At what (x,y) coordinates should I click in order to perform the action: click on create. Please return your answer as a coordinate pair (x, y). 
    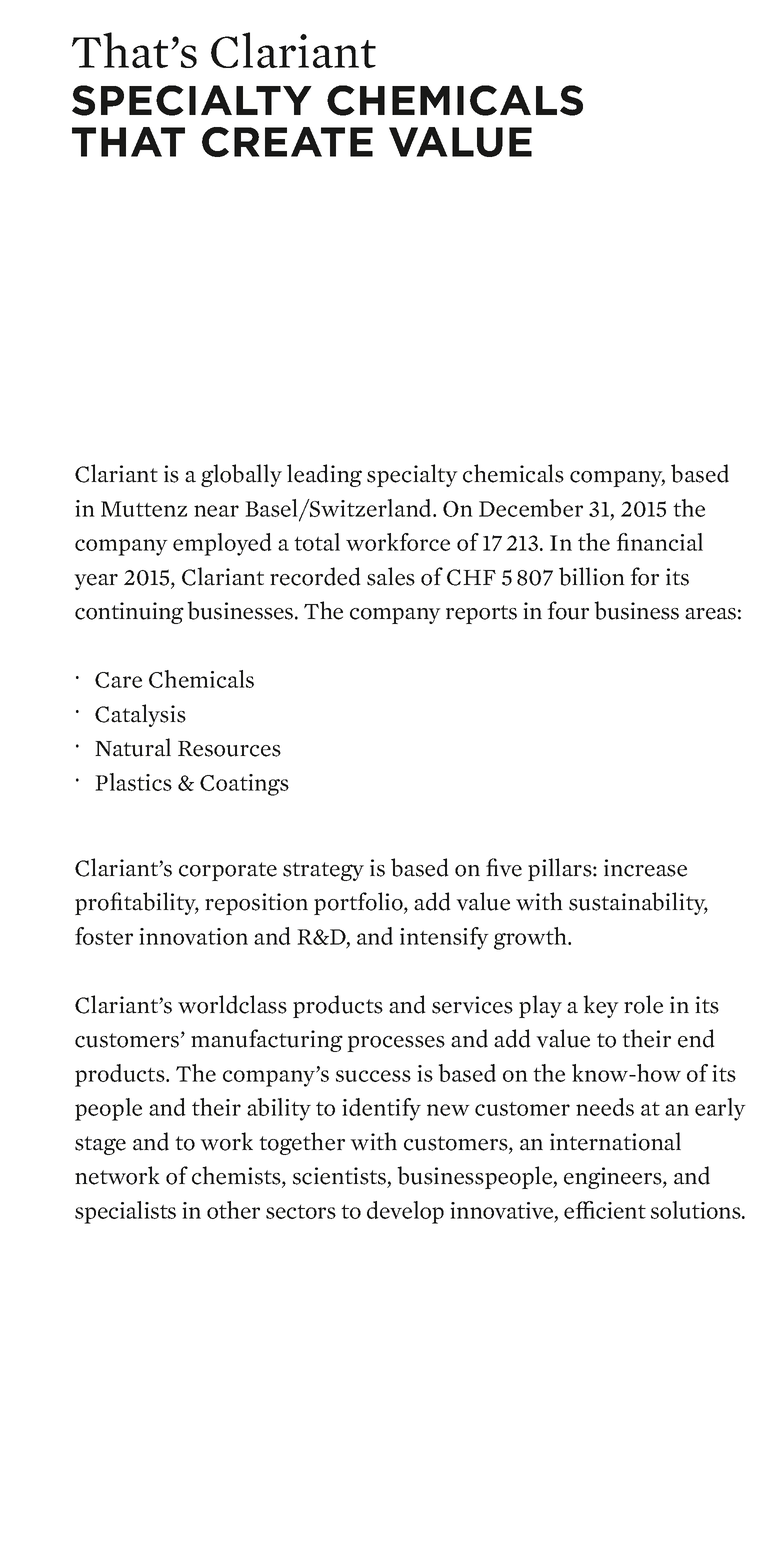
    Looking at the image, I should click on (287, 142).
